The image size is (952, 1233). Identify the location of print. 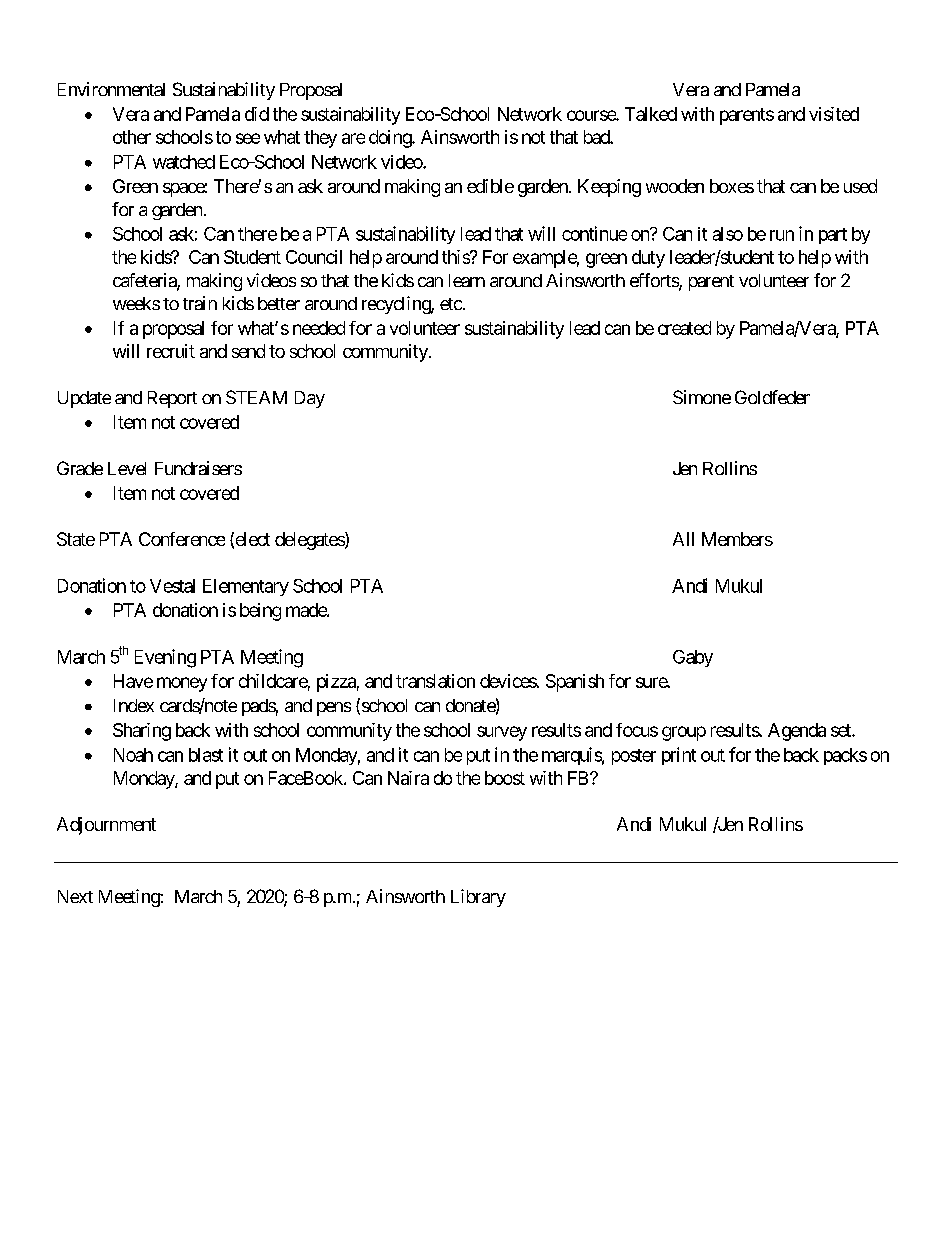
(679, 756).
